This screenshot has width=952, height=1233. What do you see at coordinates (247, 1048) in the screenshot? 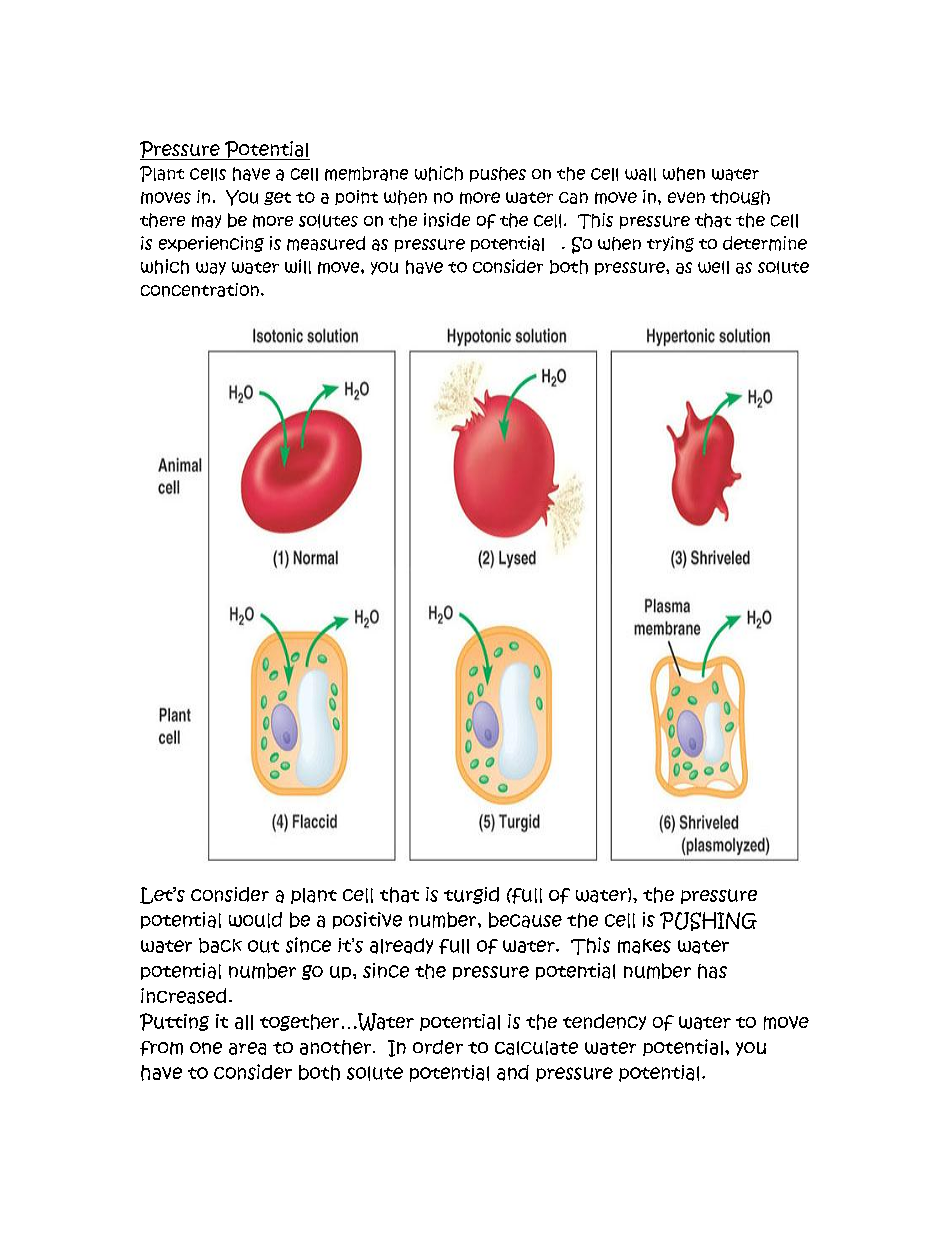
I see `area` at bounding box center [247, 1048].
